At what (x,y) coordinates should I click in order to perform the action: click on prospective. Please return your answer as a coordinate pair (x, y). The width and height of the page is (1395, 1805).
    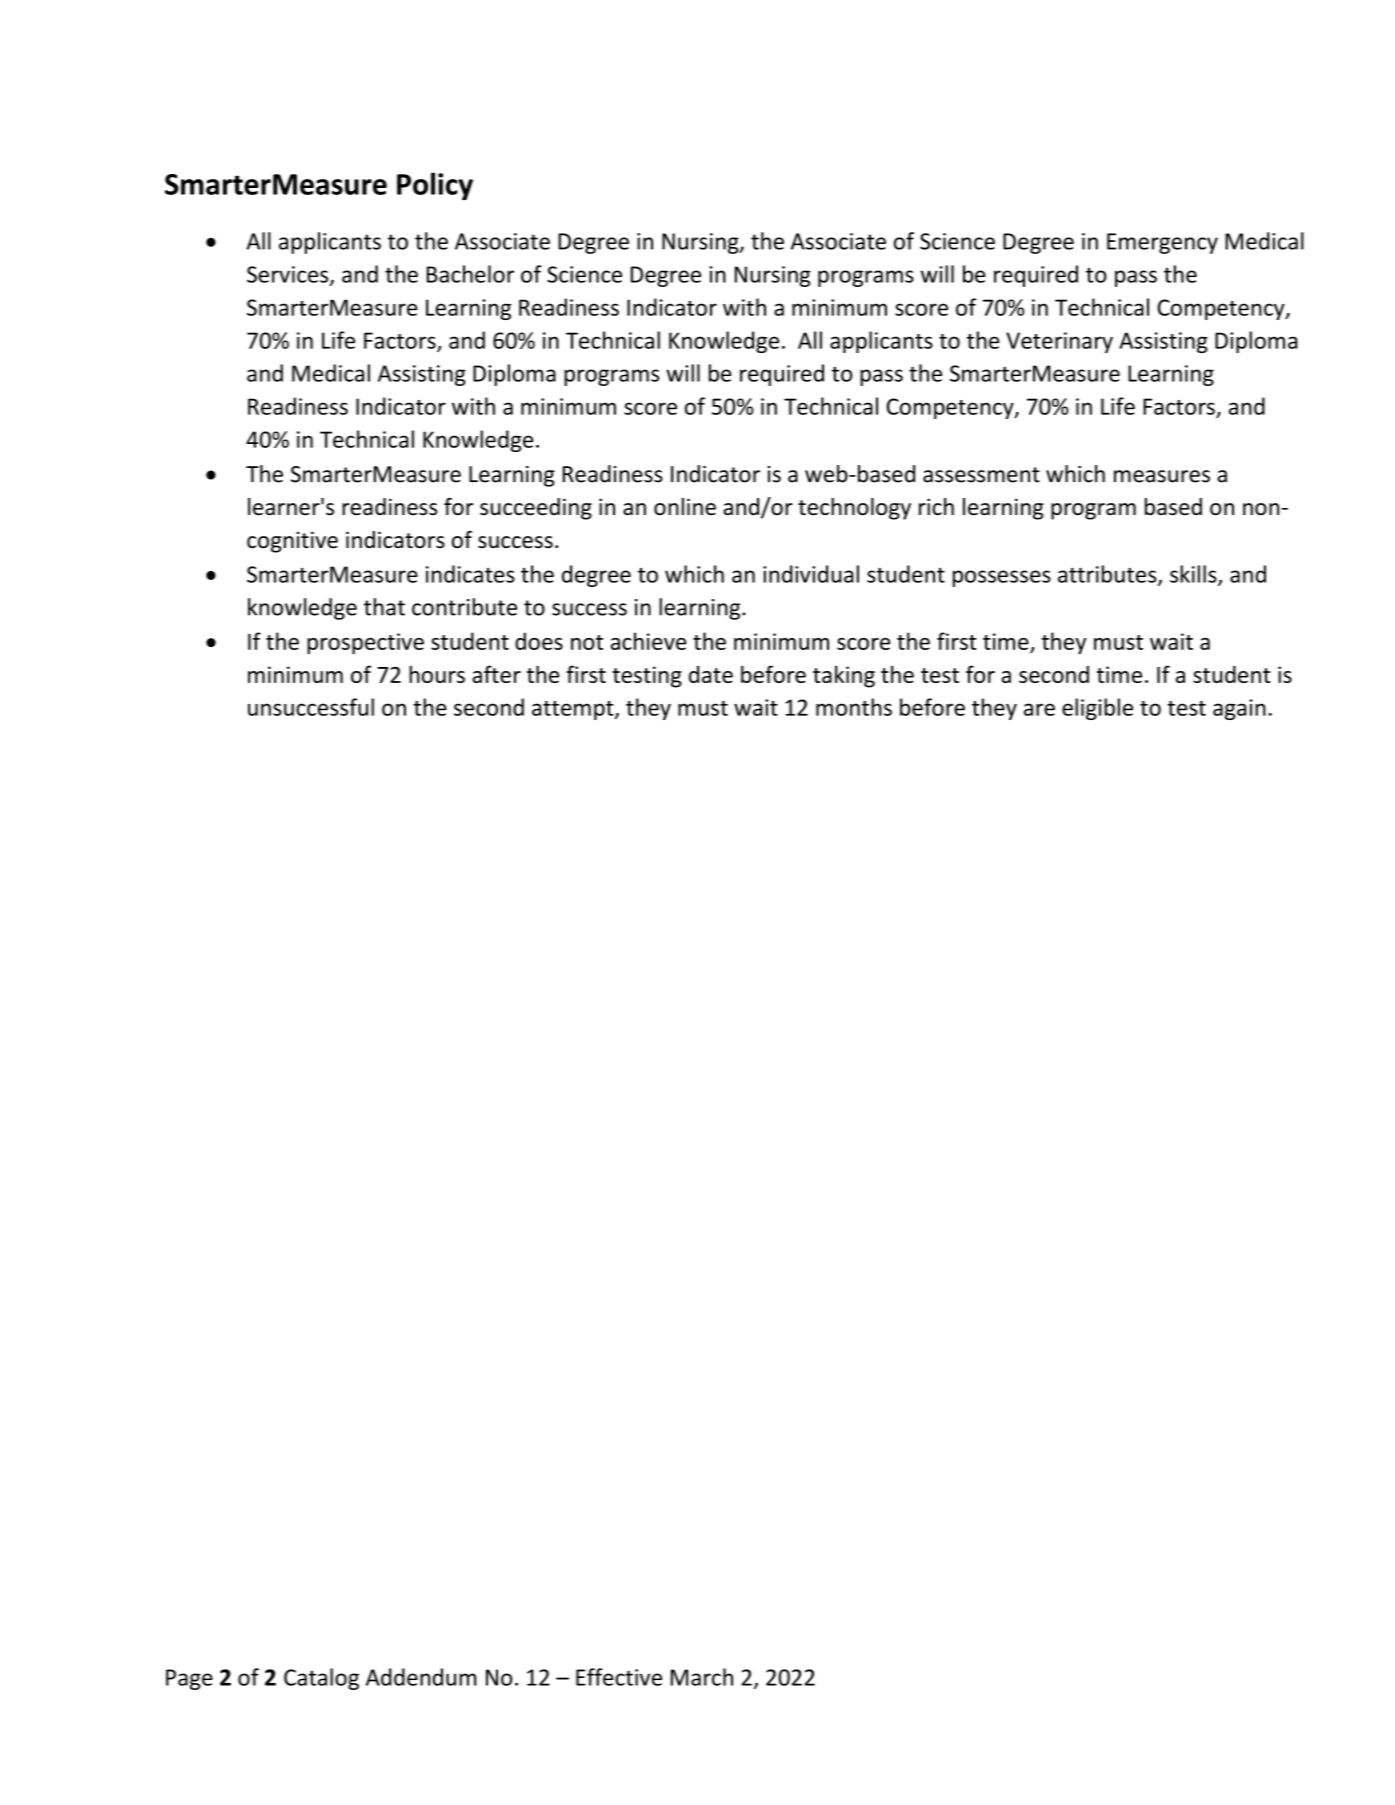
    Looking at the image, I should click on (365, 644).
